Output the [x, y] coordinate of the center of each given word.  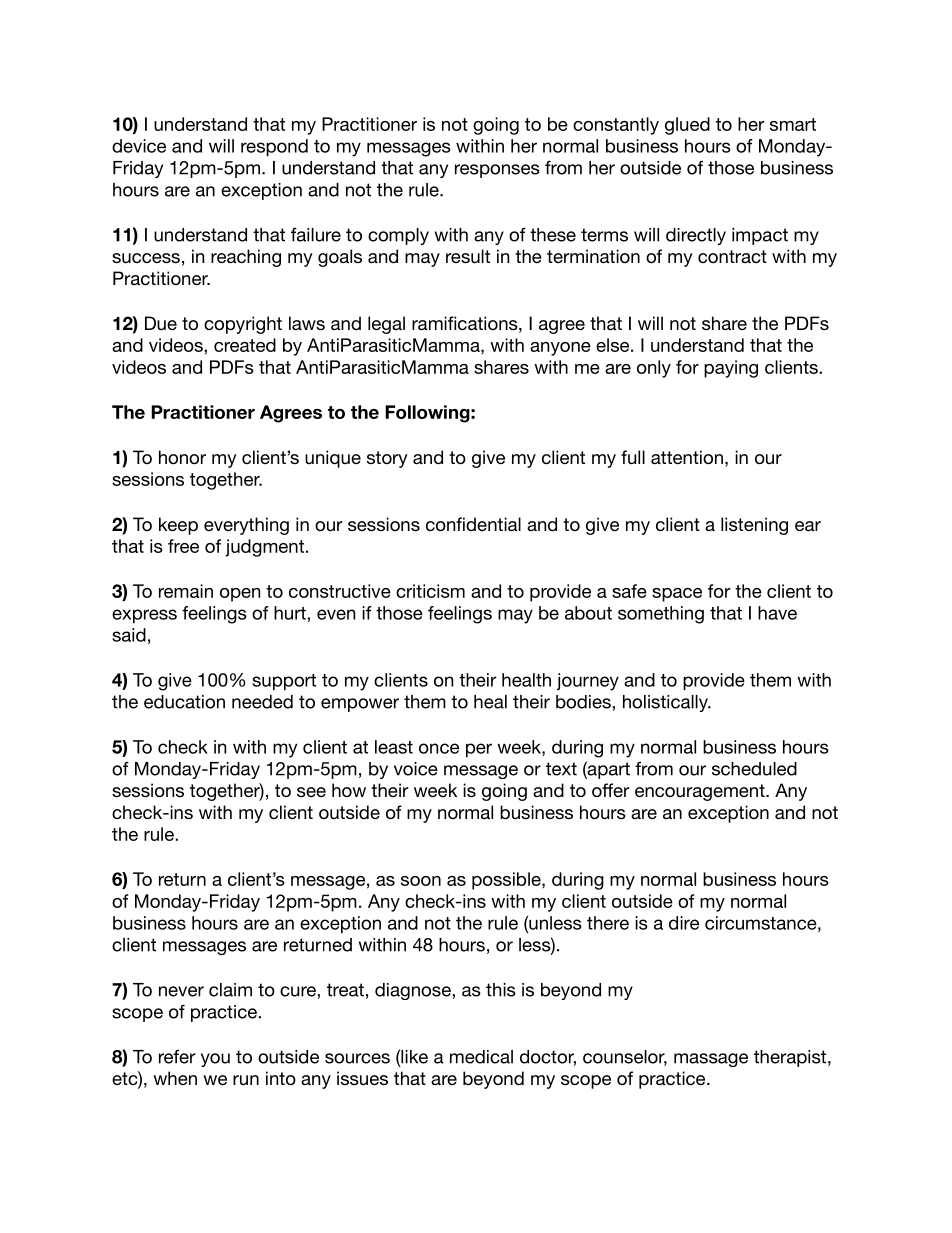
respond [274, 147]
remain [186, 591]
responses [497, 171]
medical [481, 1057]
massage [711, 1060]
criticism [430, 591]
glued [687, 126]
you [215, 1060]
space [677, 595]
